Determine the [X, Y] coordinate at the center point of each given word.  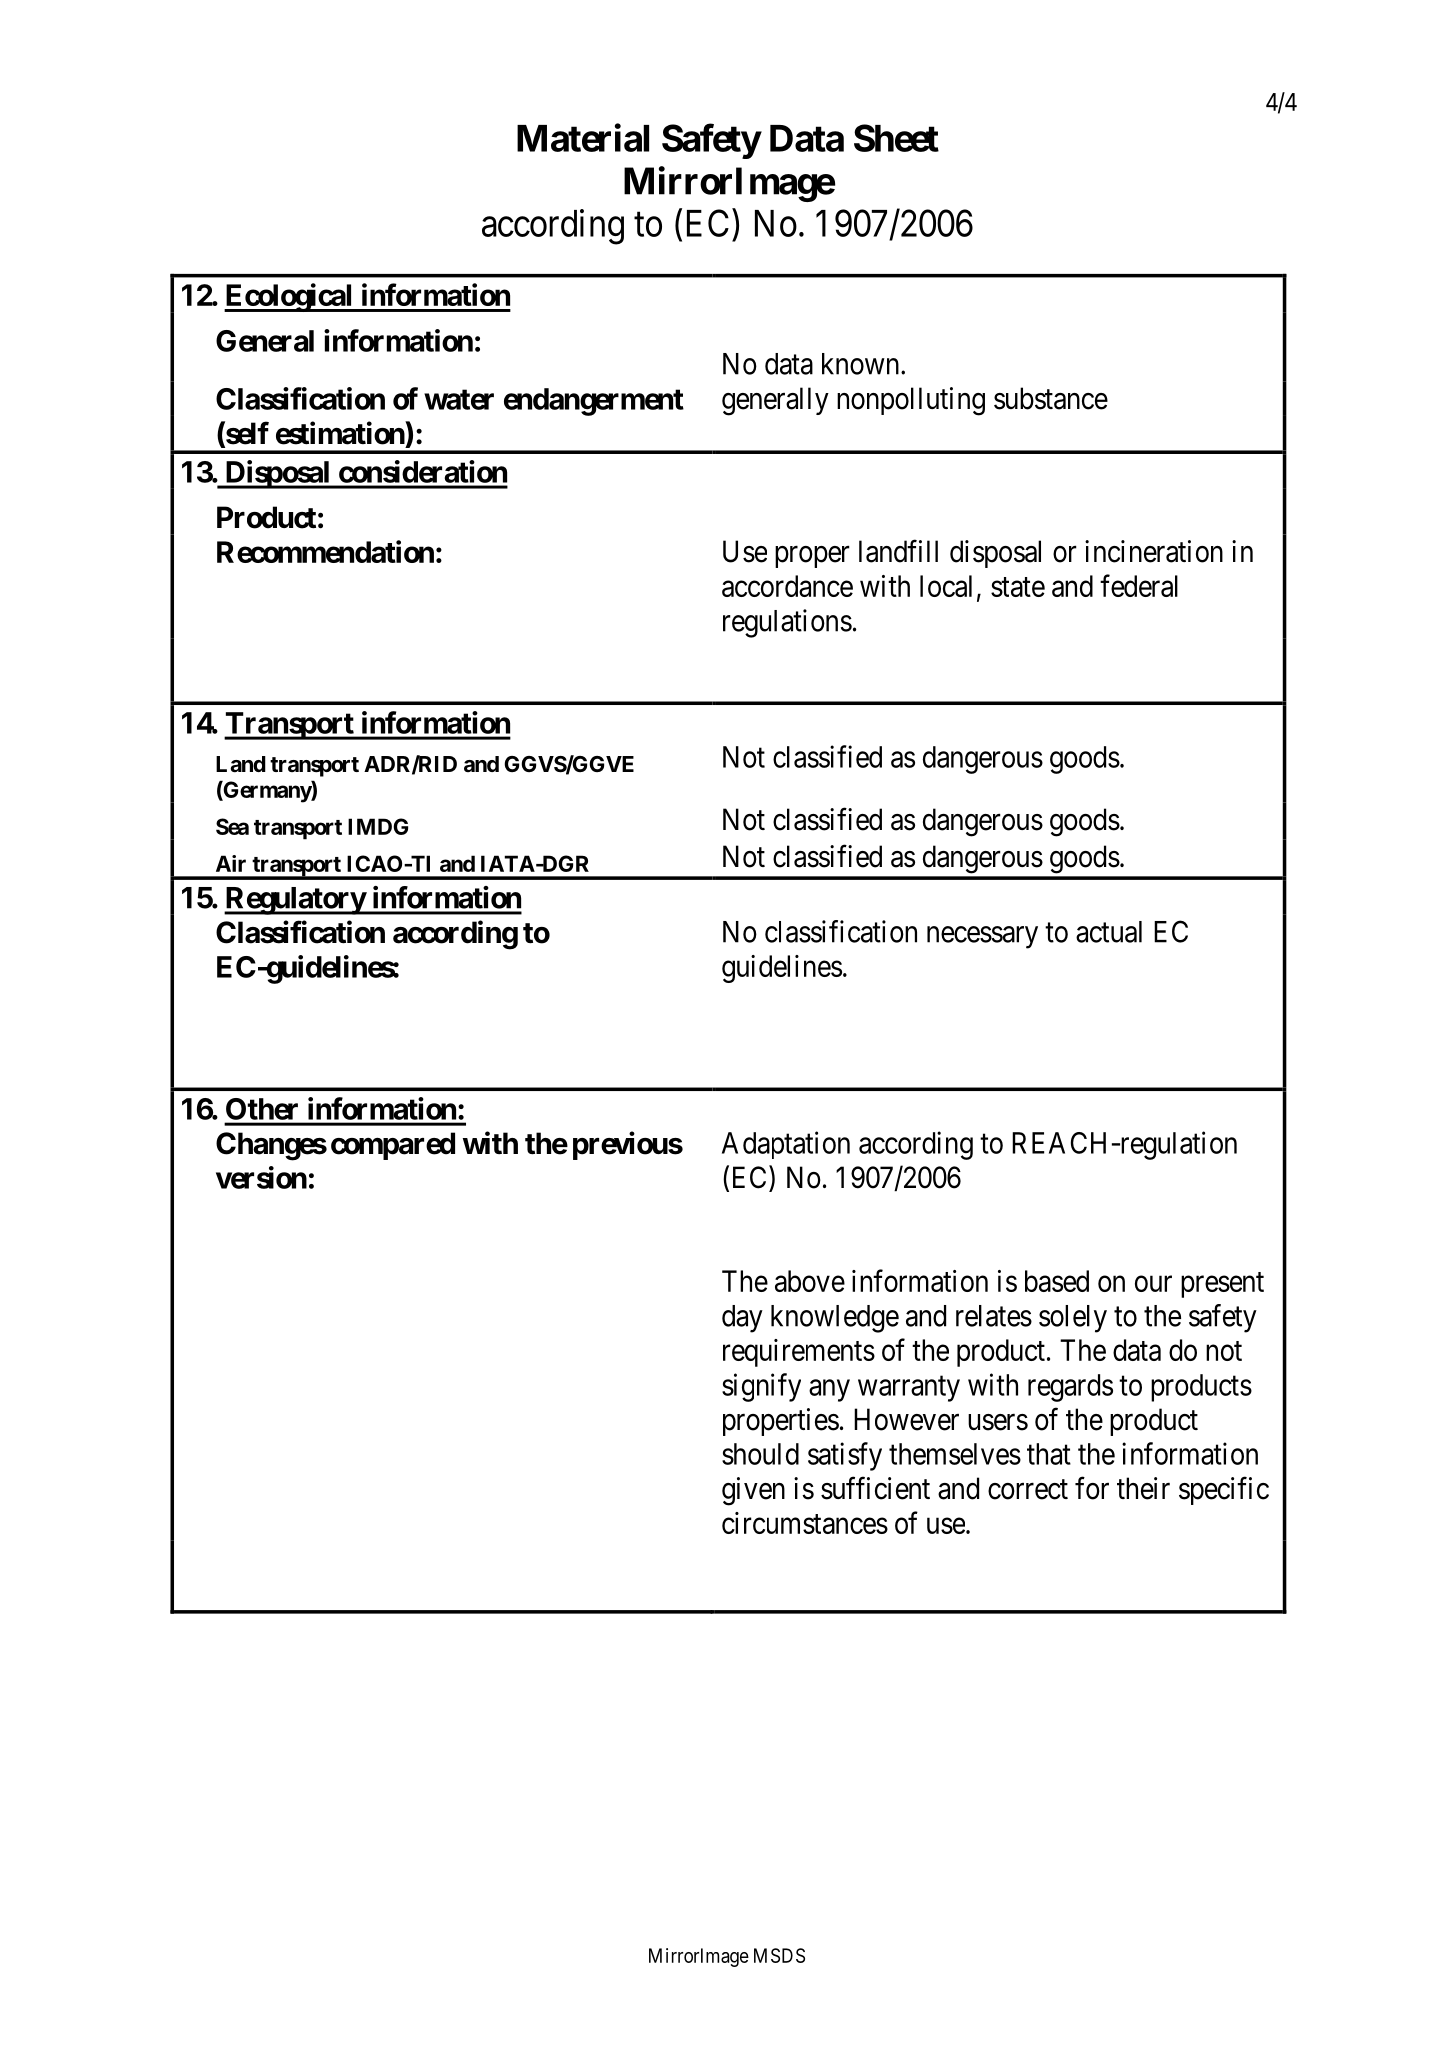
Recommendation [325, 551]
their [1143, 1488]
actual [1109, 932]
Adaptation [786, 1145]
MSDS [779, 1955]
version [261, 1177]
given [753, 1491]
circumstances [805, 1523]
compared [393, 1146]
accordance [787, 586]
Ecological [289, 297]
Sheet [896, 138]
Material [583, 138]
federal [1139, 585]
